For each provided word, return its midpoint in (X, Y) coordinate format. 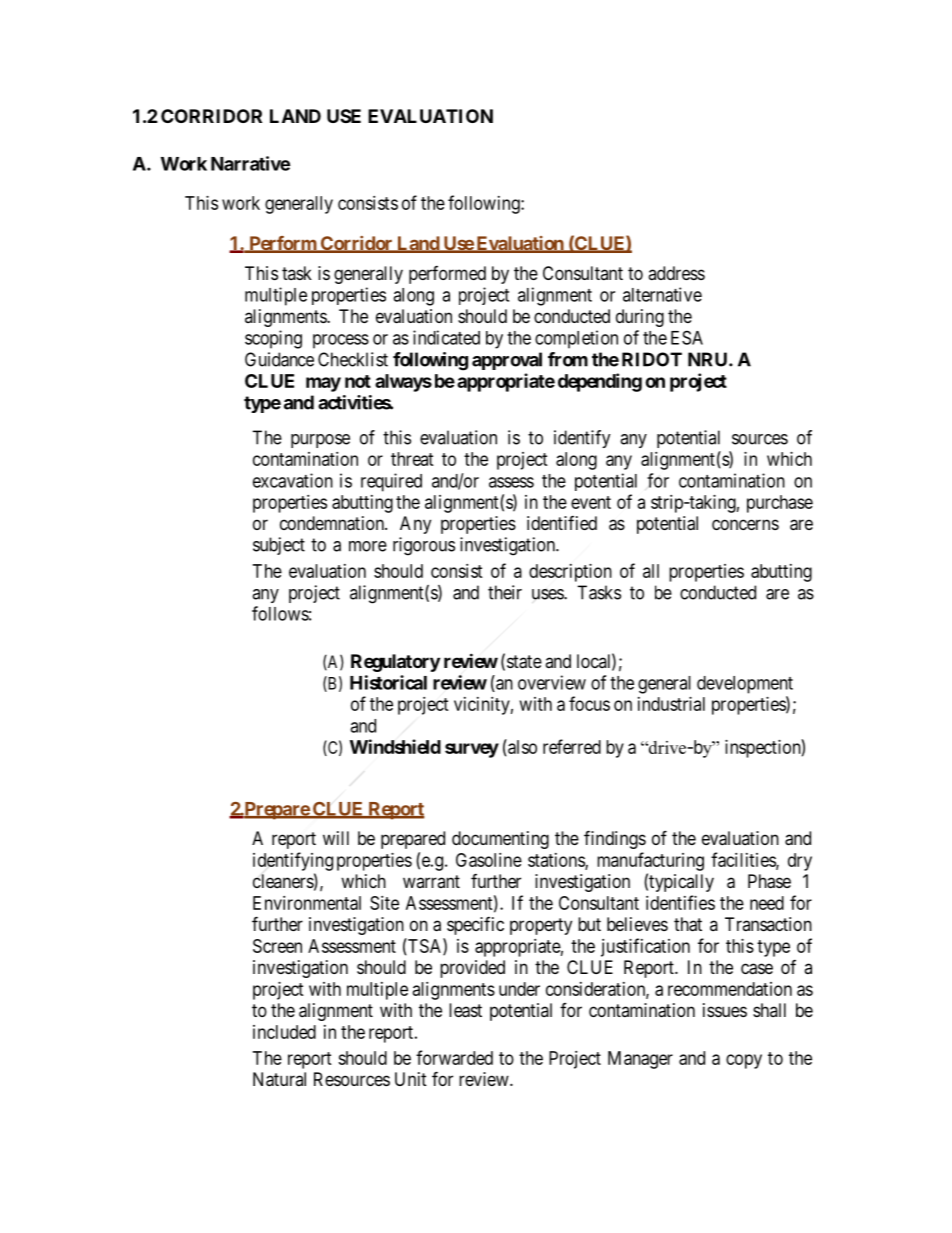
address (676, 273)
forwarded (454, 1057)
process (341, 341)
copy (744, 1061)
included (284, 1032)
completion (576, 339)
